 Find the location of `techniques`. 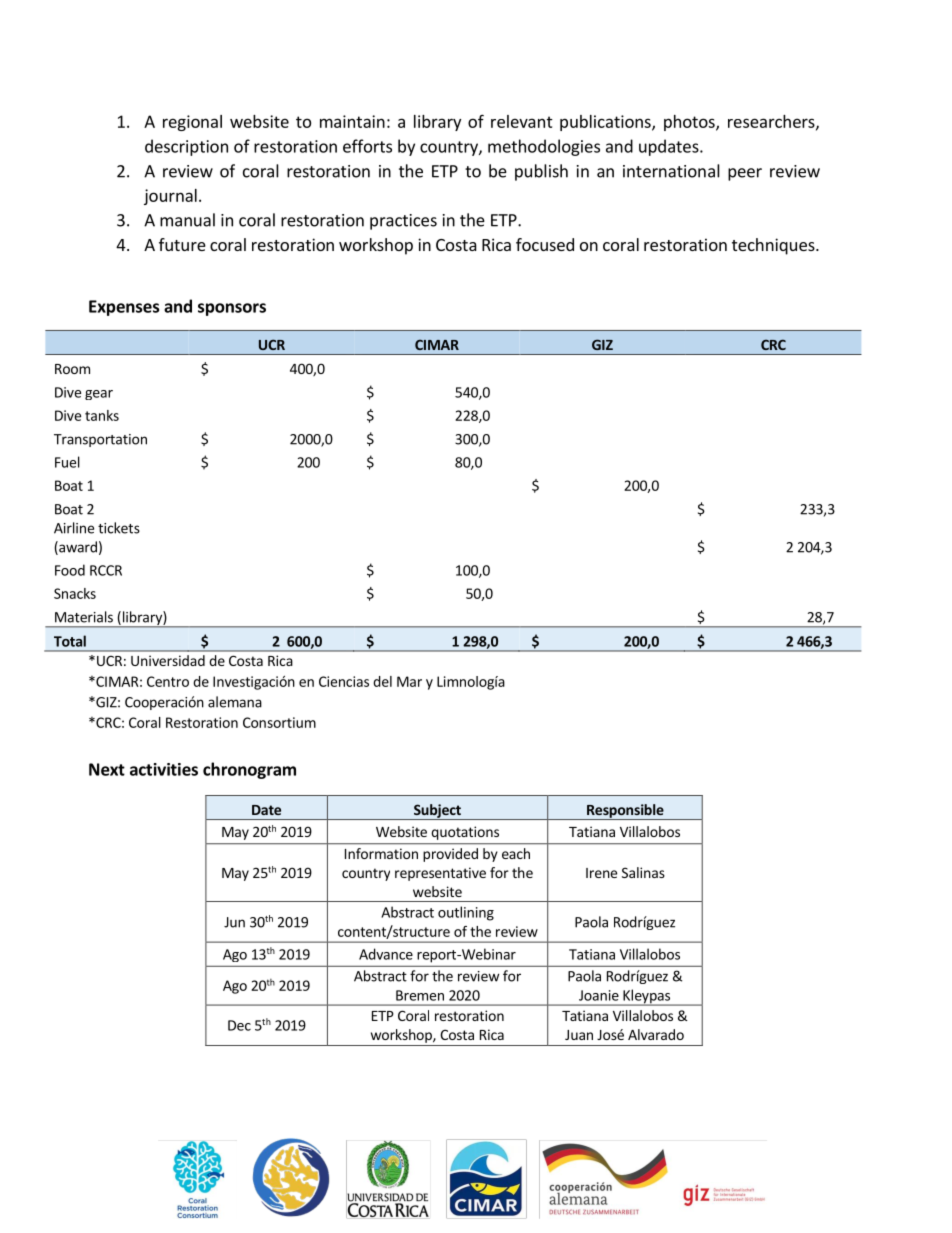

techniques is located at coordinates (774, 246).
